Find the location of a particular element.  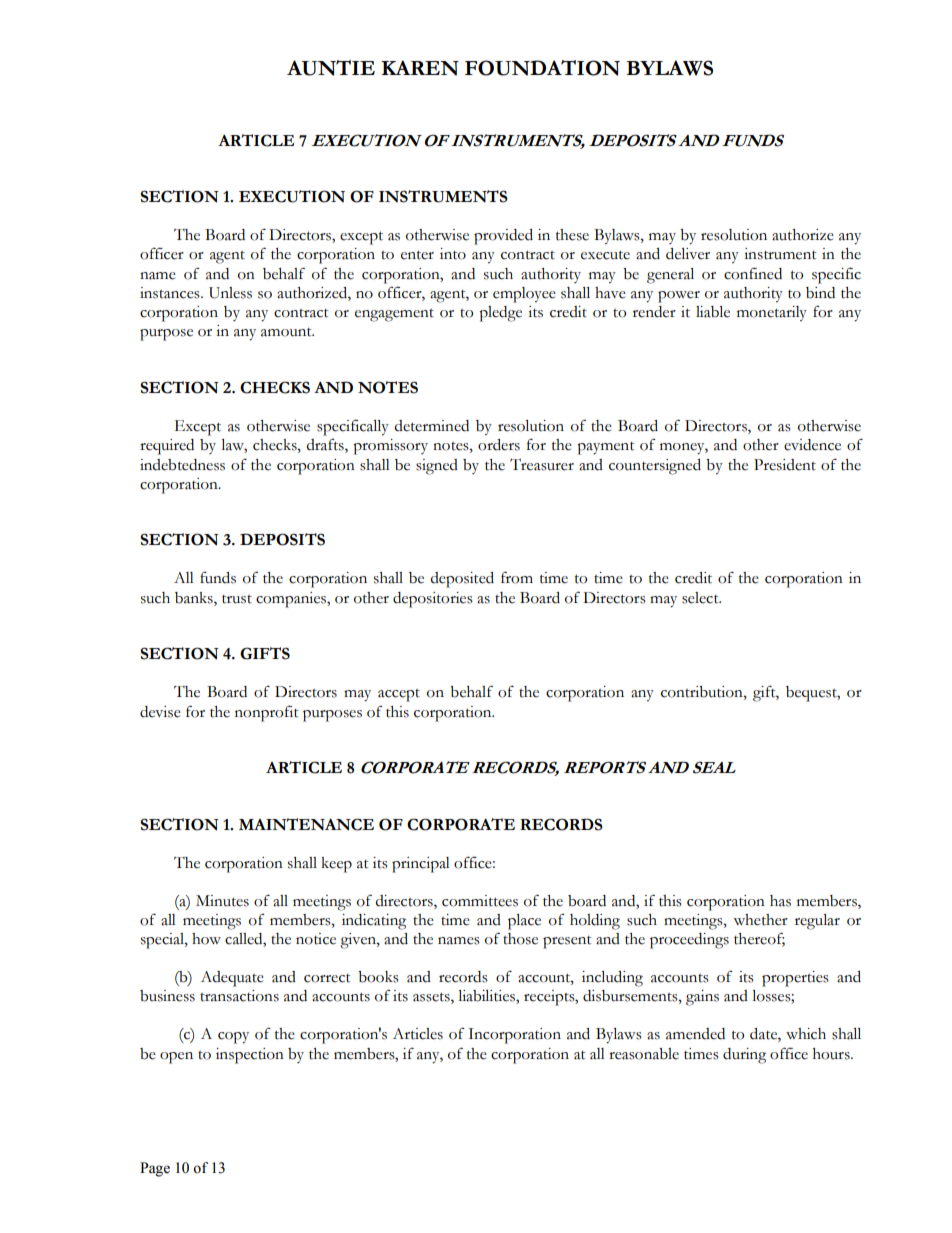

AUNTIE is located at coordinates (331, 68).
